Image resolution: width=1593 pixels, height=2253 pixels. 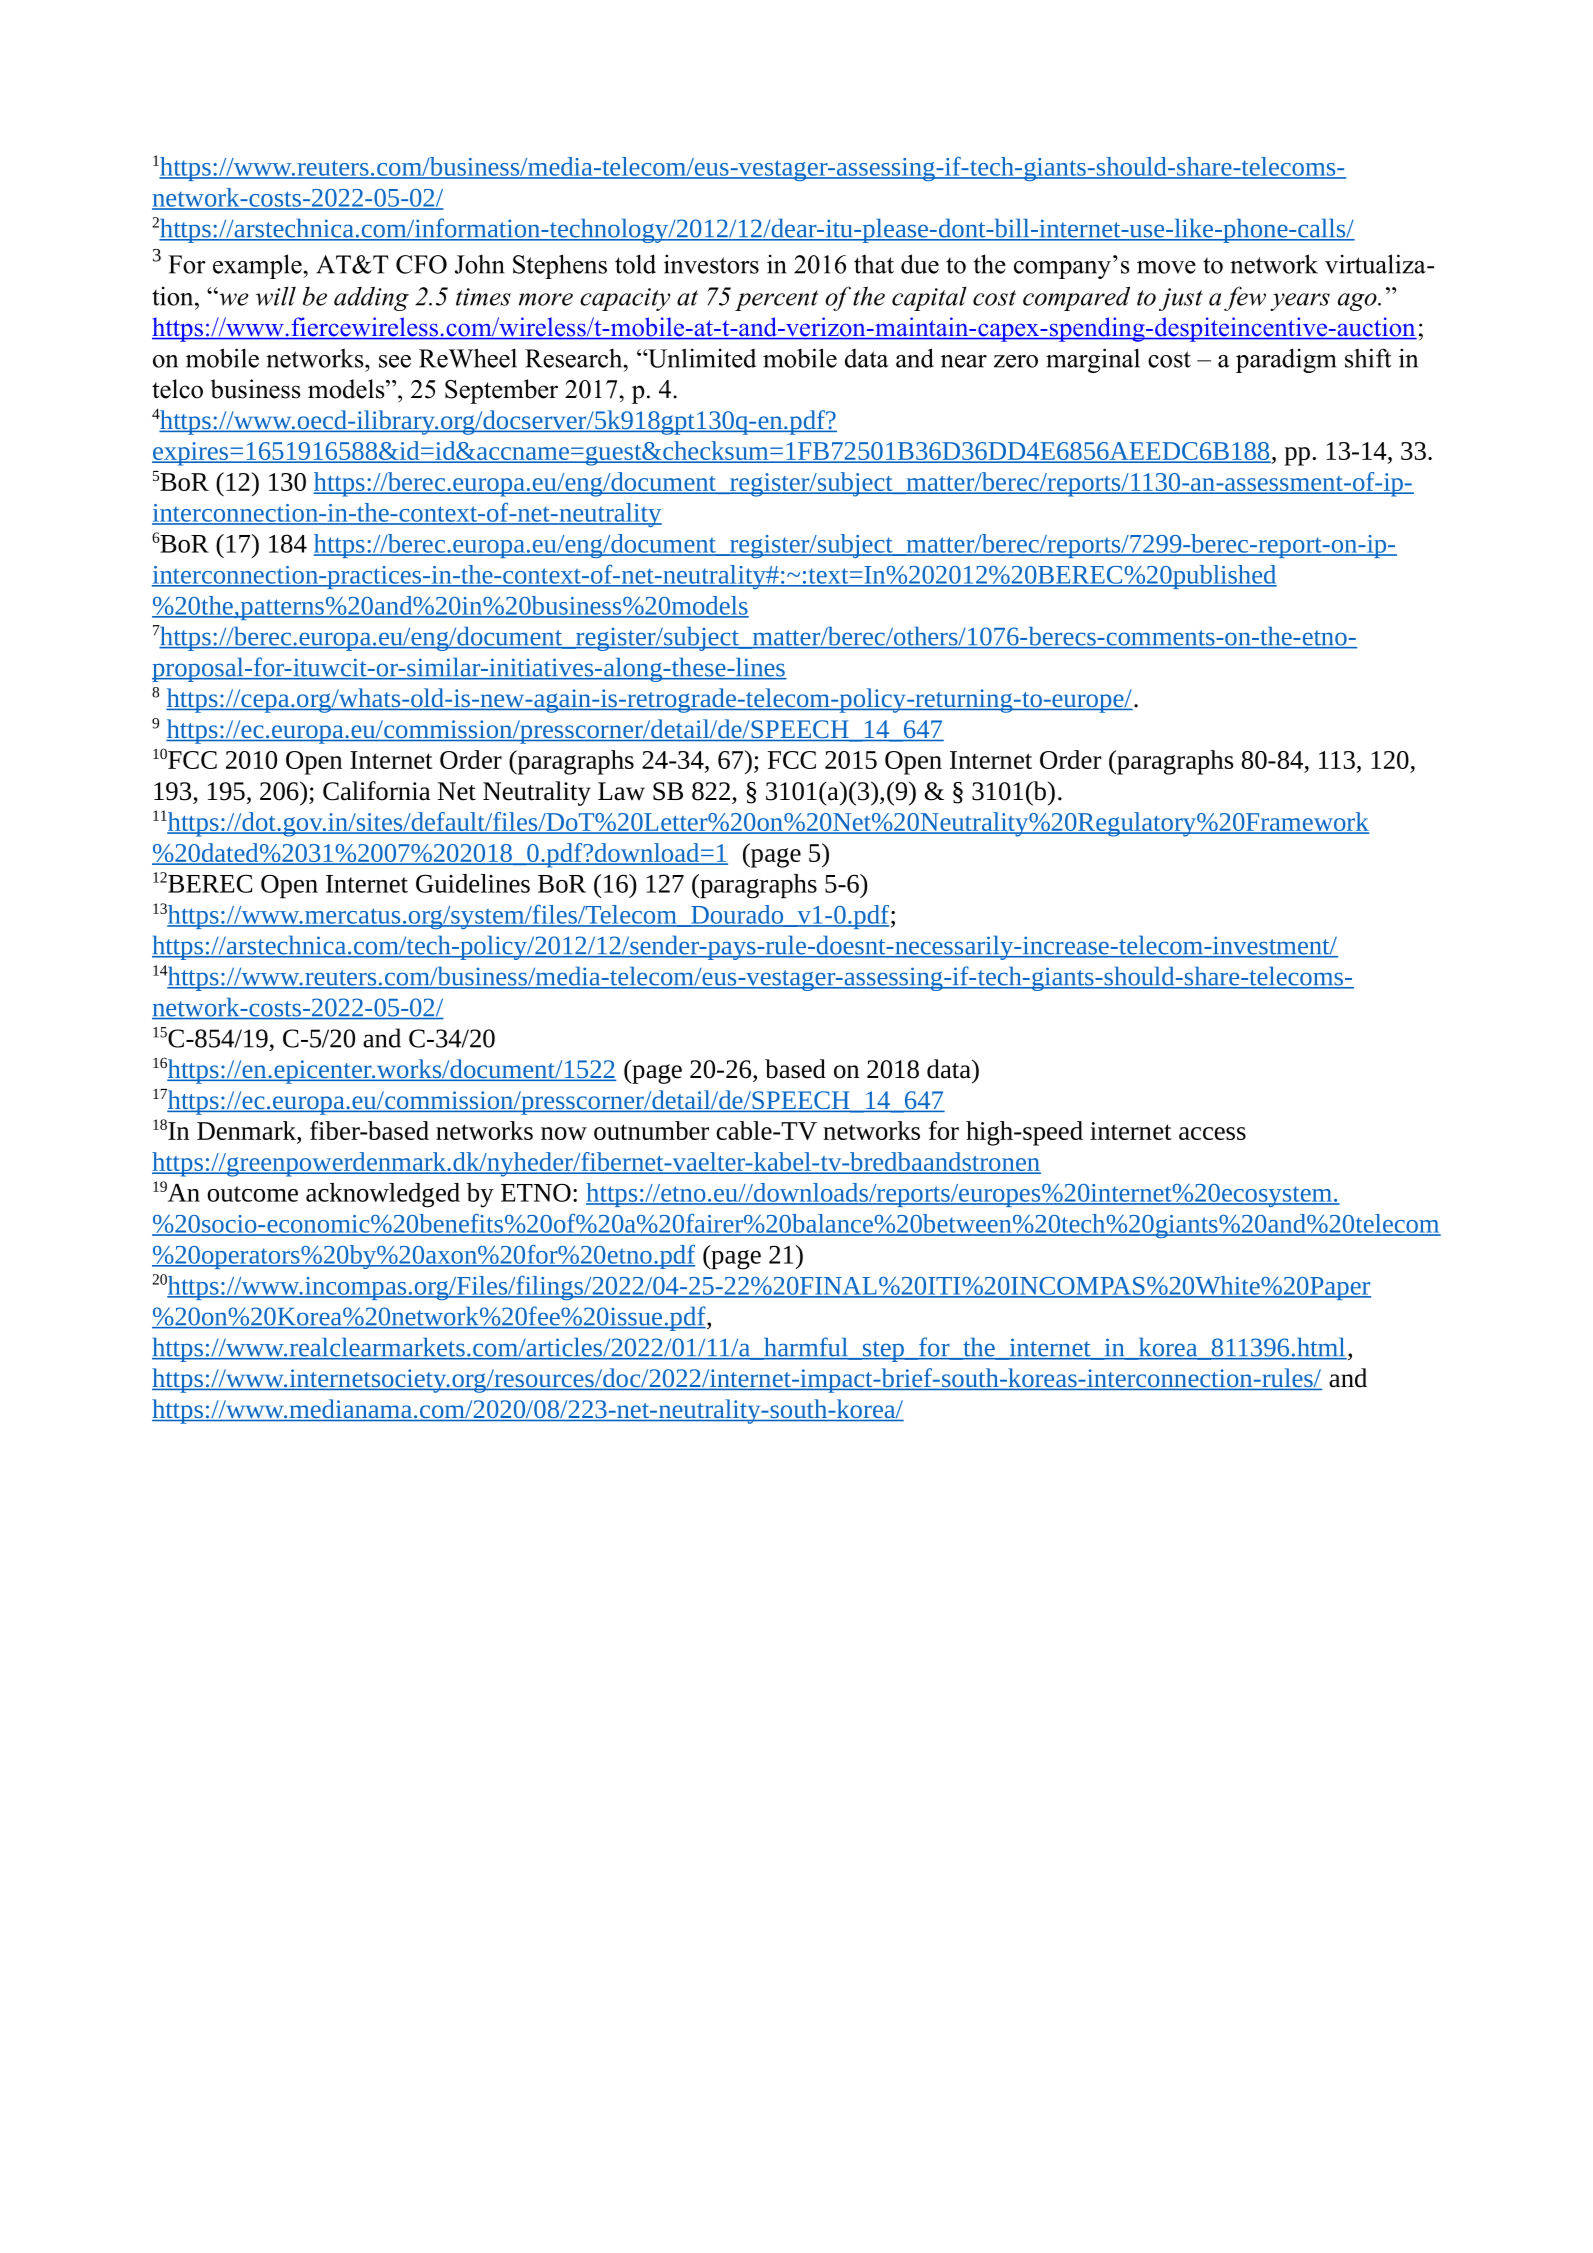 What do you see at coordinates (1212, 1133) in the screenshot?
I see `access` at bounding box center [1212, 1133].
